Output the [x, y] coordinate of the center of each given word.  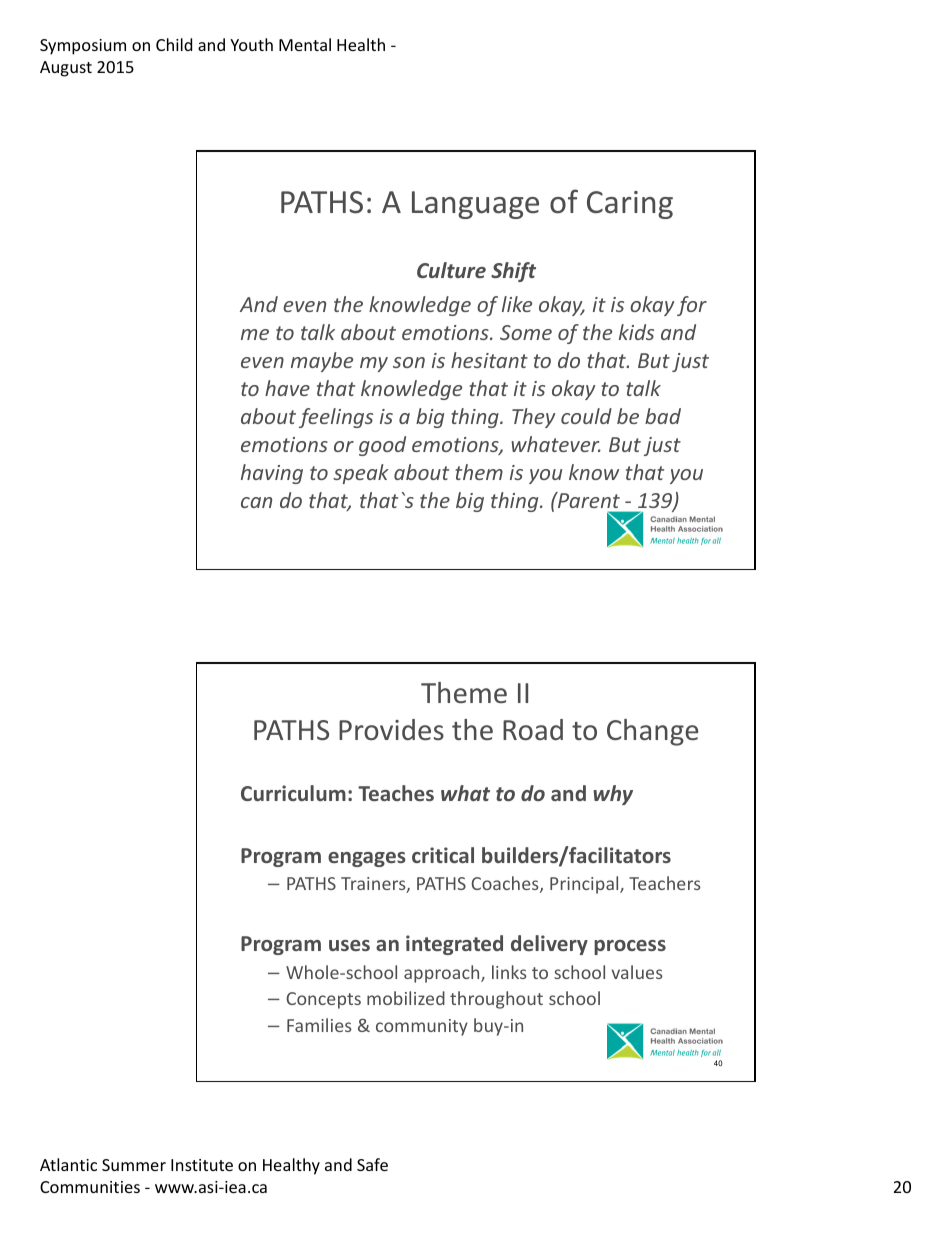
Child [174, 44]
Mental [305, 44]
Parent [588, 500]
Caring [630, 205]
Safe [372, 1164]
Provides [391, 729]
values [637, 972]
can [256, 502]
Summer [134, 1165]
